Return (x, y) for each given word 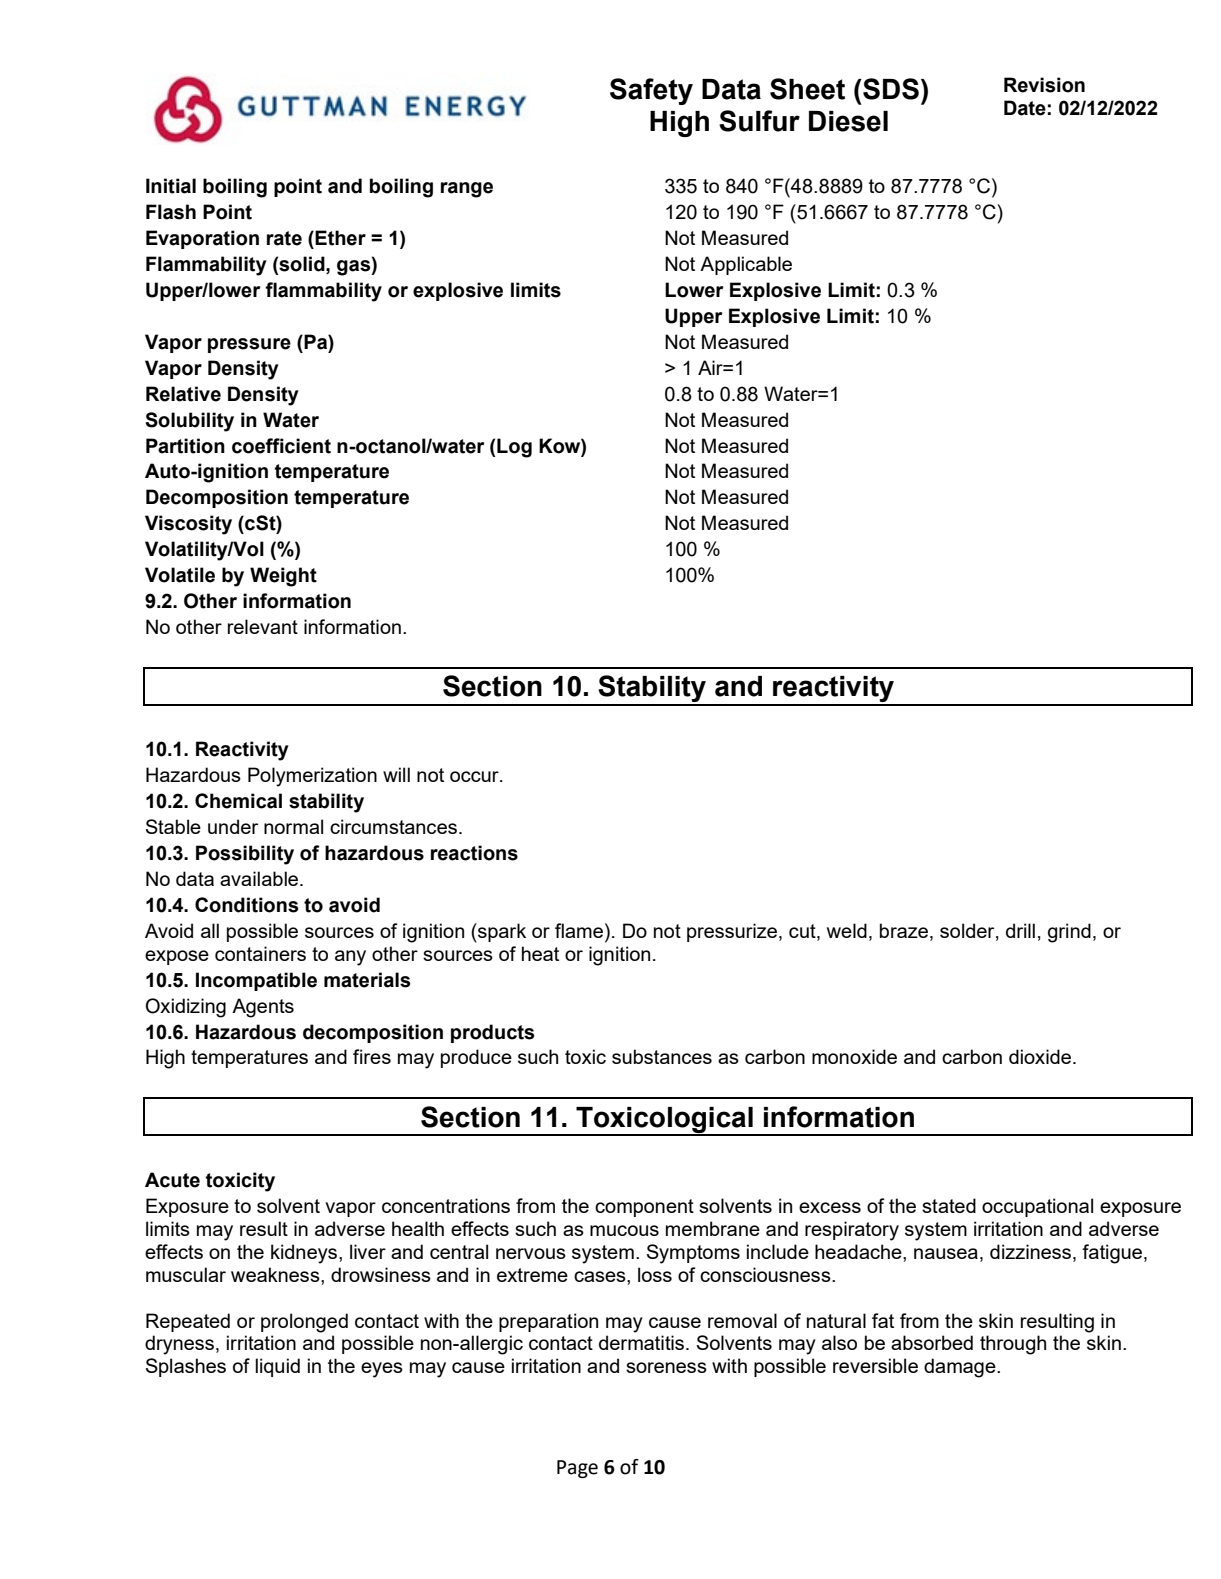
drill (1020, 930)
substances (662, 1056)
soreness (666, 1367)
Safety (651, 91)
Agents (263, 1008)
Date (1025, 108)
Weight (283, 577)
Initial (171, 186)
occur (475, 776)
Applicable (746, 265)
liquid (277, 1367)
